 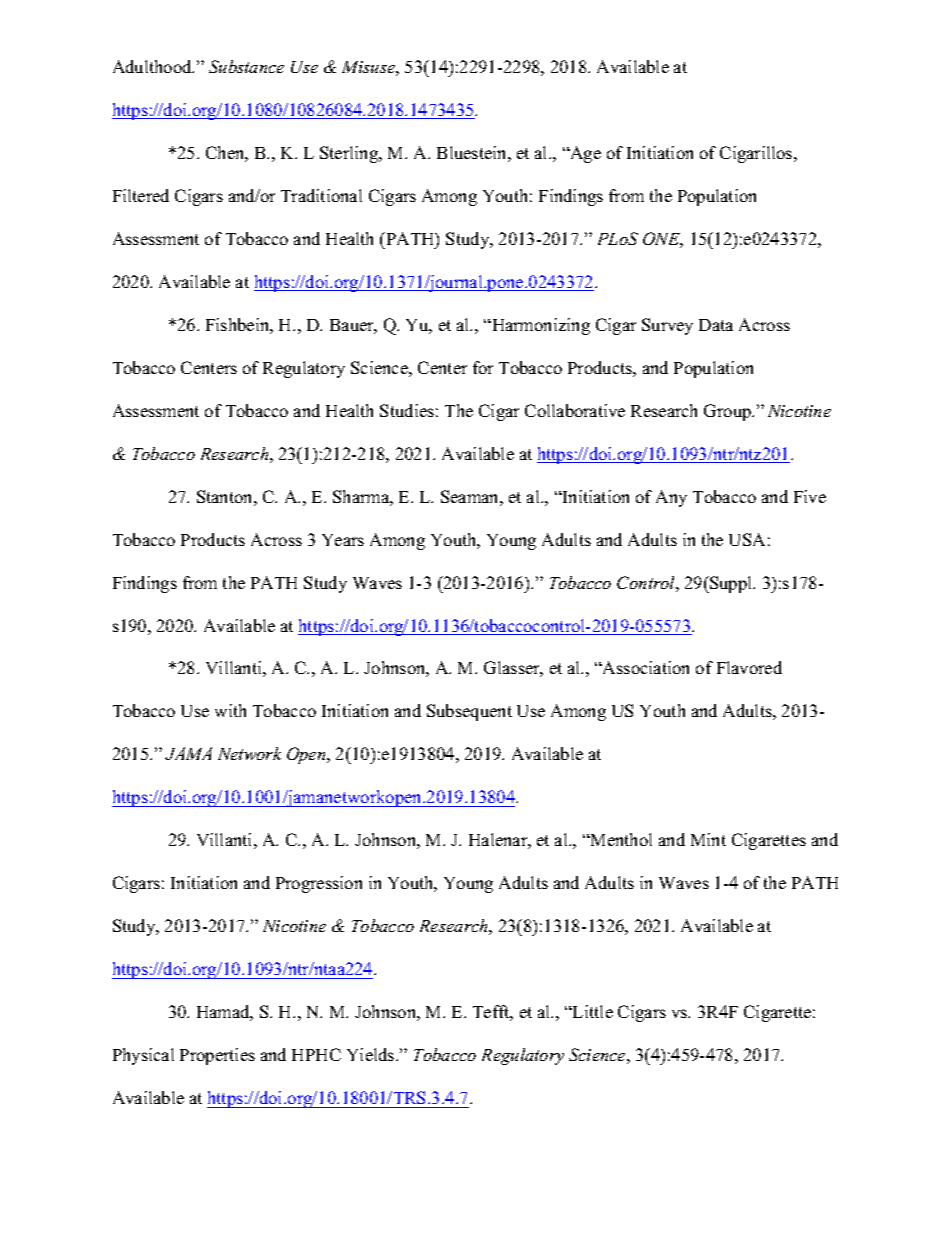 What do you see at coordinates (716, 325) in the screenshot?
I see `Data` at bounding box center [716, 325].
